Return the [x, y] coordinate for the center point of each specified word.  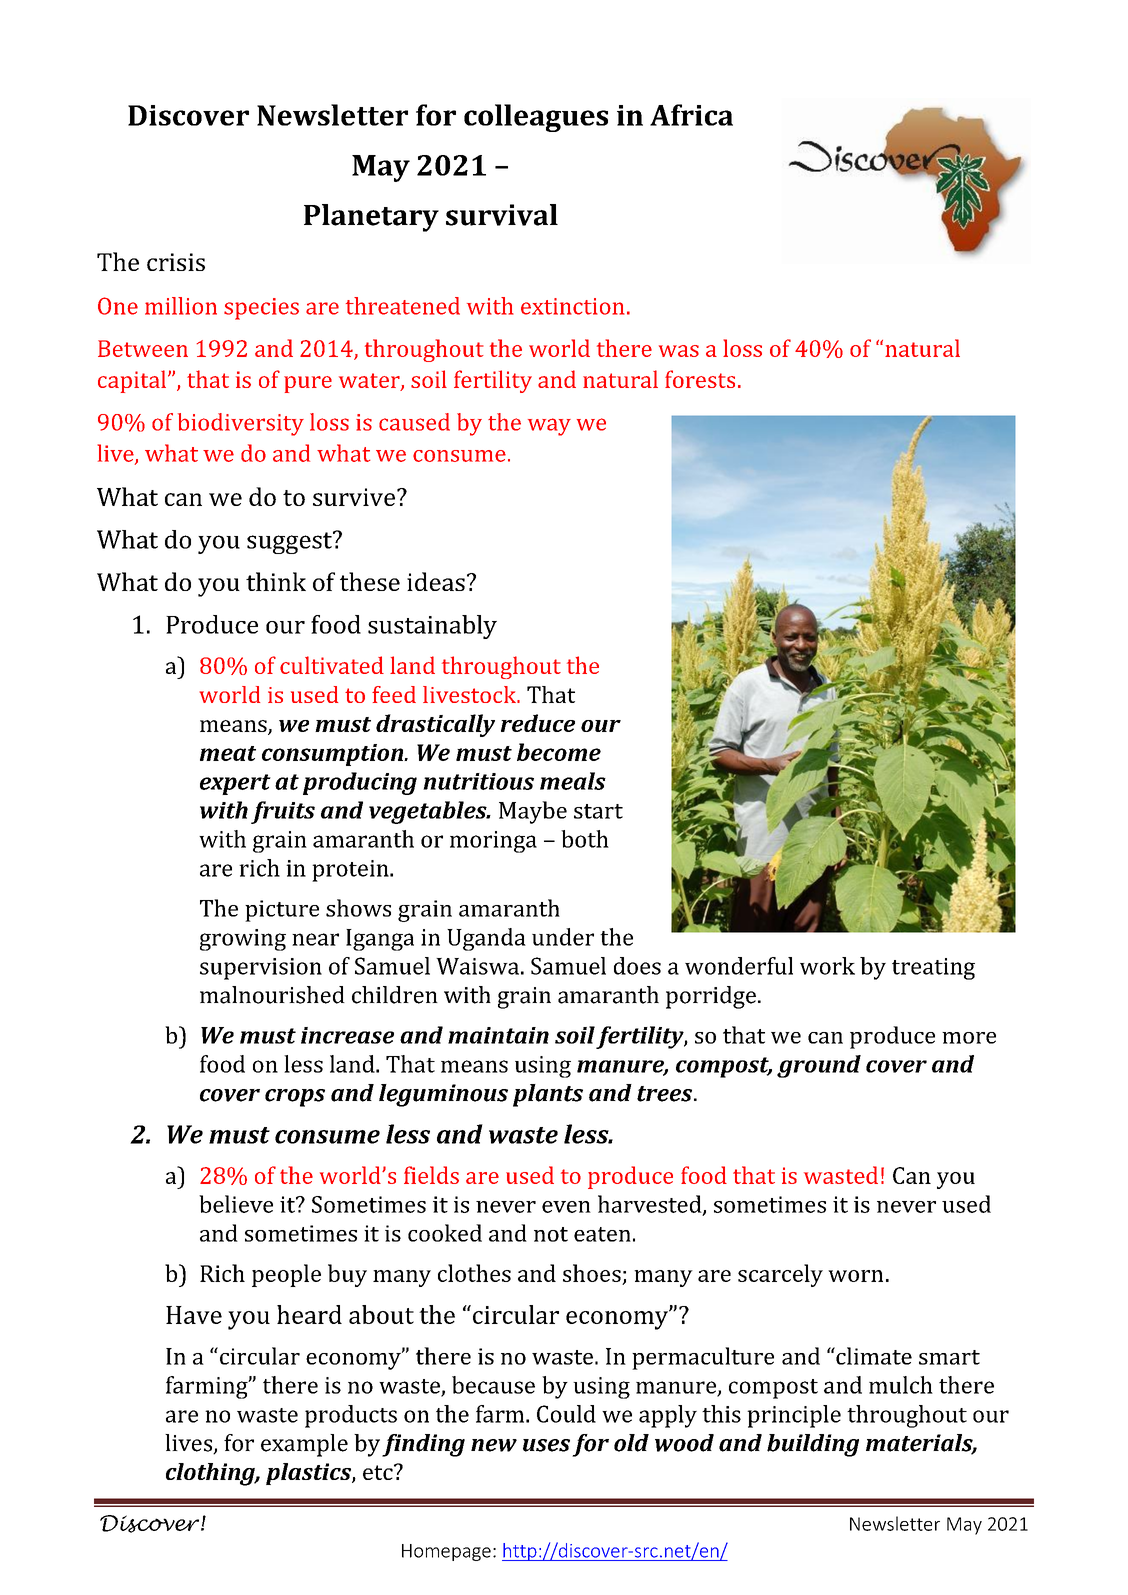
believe [236, 1204]
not [551, 1234]
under [563, 937]
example [304, 1445]
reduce [538, 723]
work [827, 966]
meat [228, 753]
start [598, 811]
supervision [261, 969]
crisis [176, 262]
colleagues [536, 118]
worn [855, 1276]
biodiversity [241, 424]
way [549, 427]
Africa [691, 115]
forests [700, 379]
